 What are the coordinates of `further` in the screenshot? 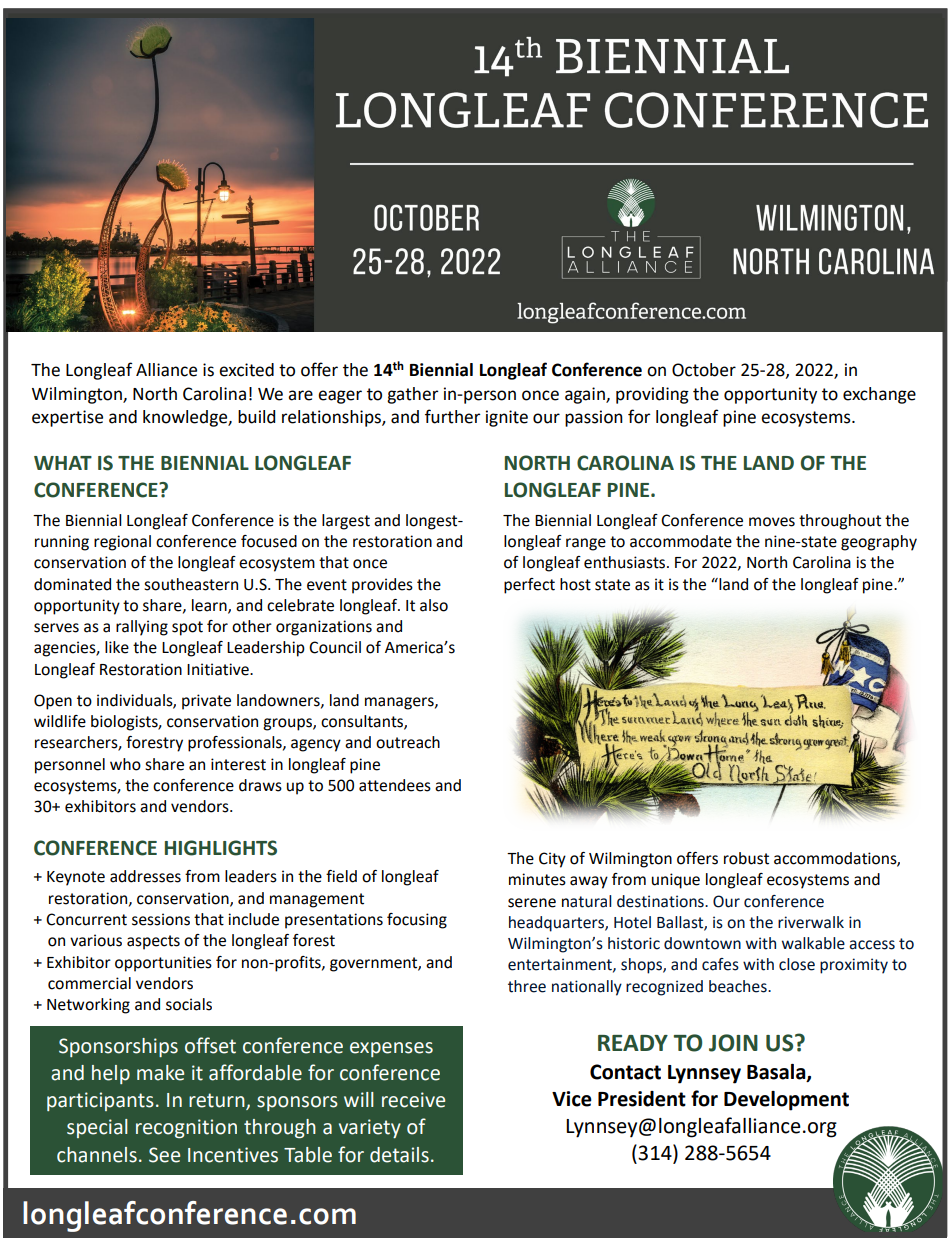 It's located at (453, 416).
